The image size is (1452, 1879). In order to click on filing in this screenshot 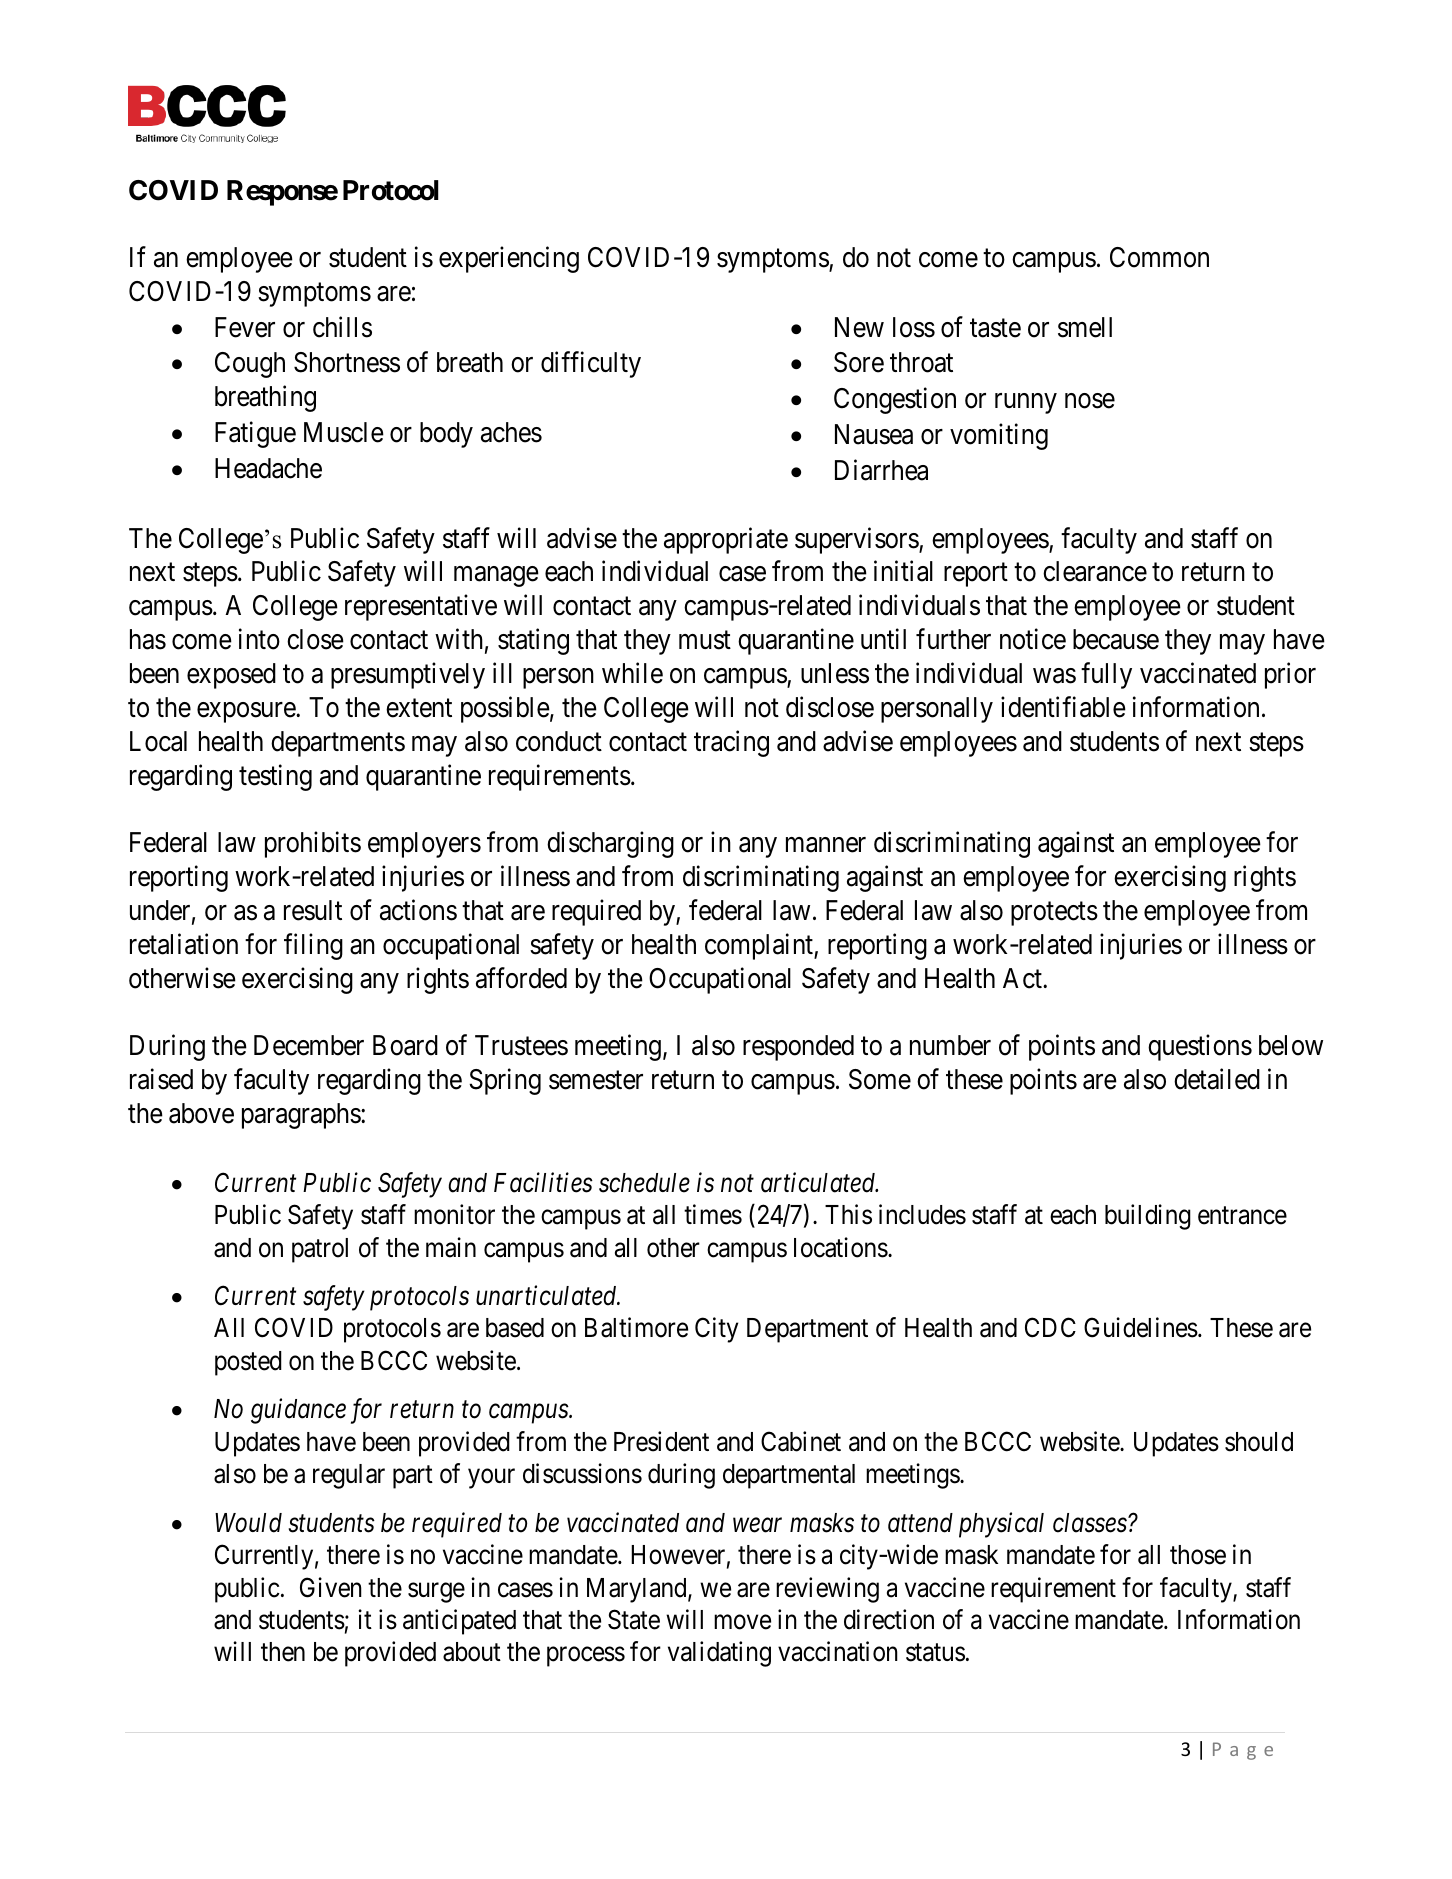, I will do `click(313, 946)`.
